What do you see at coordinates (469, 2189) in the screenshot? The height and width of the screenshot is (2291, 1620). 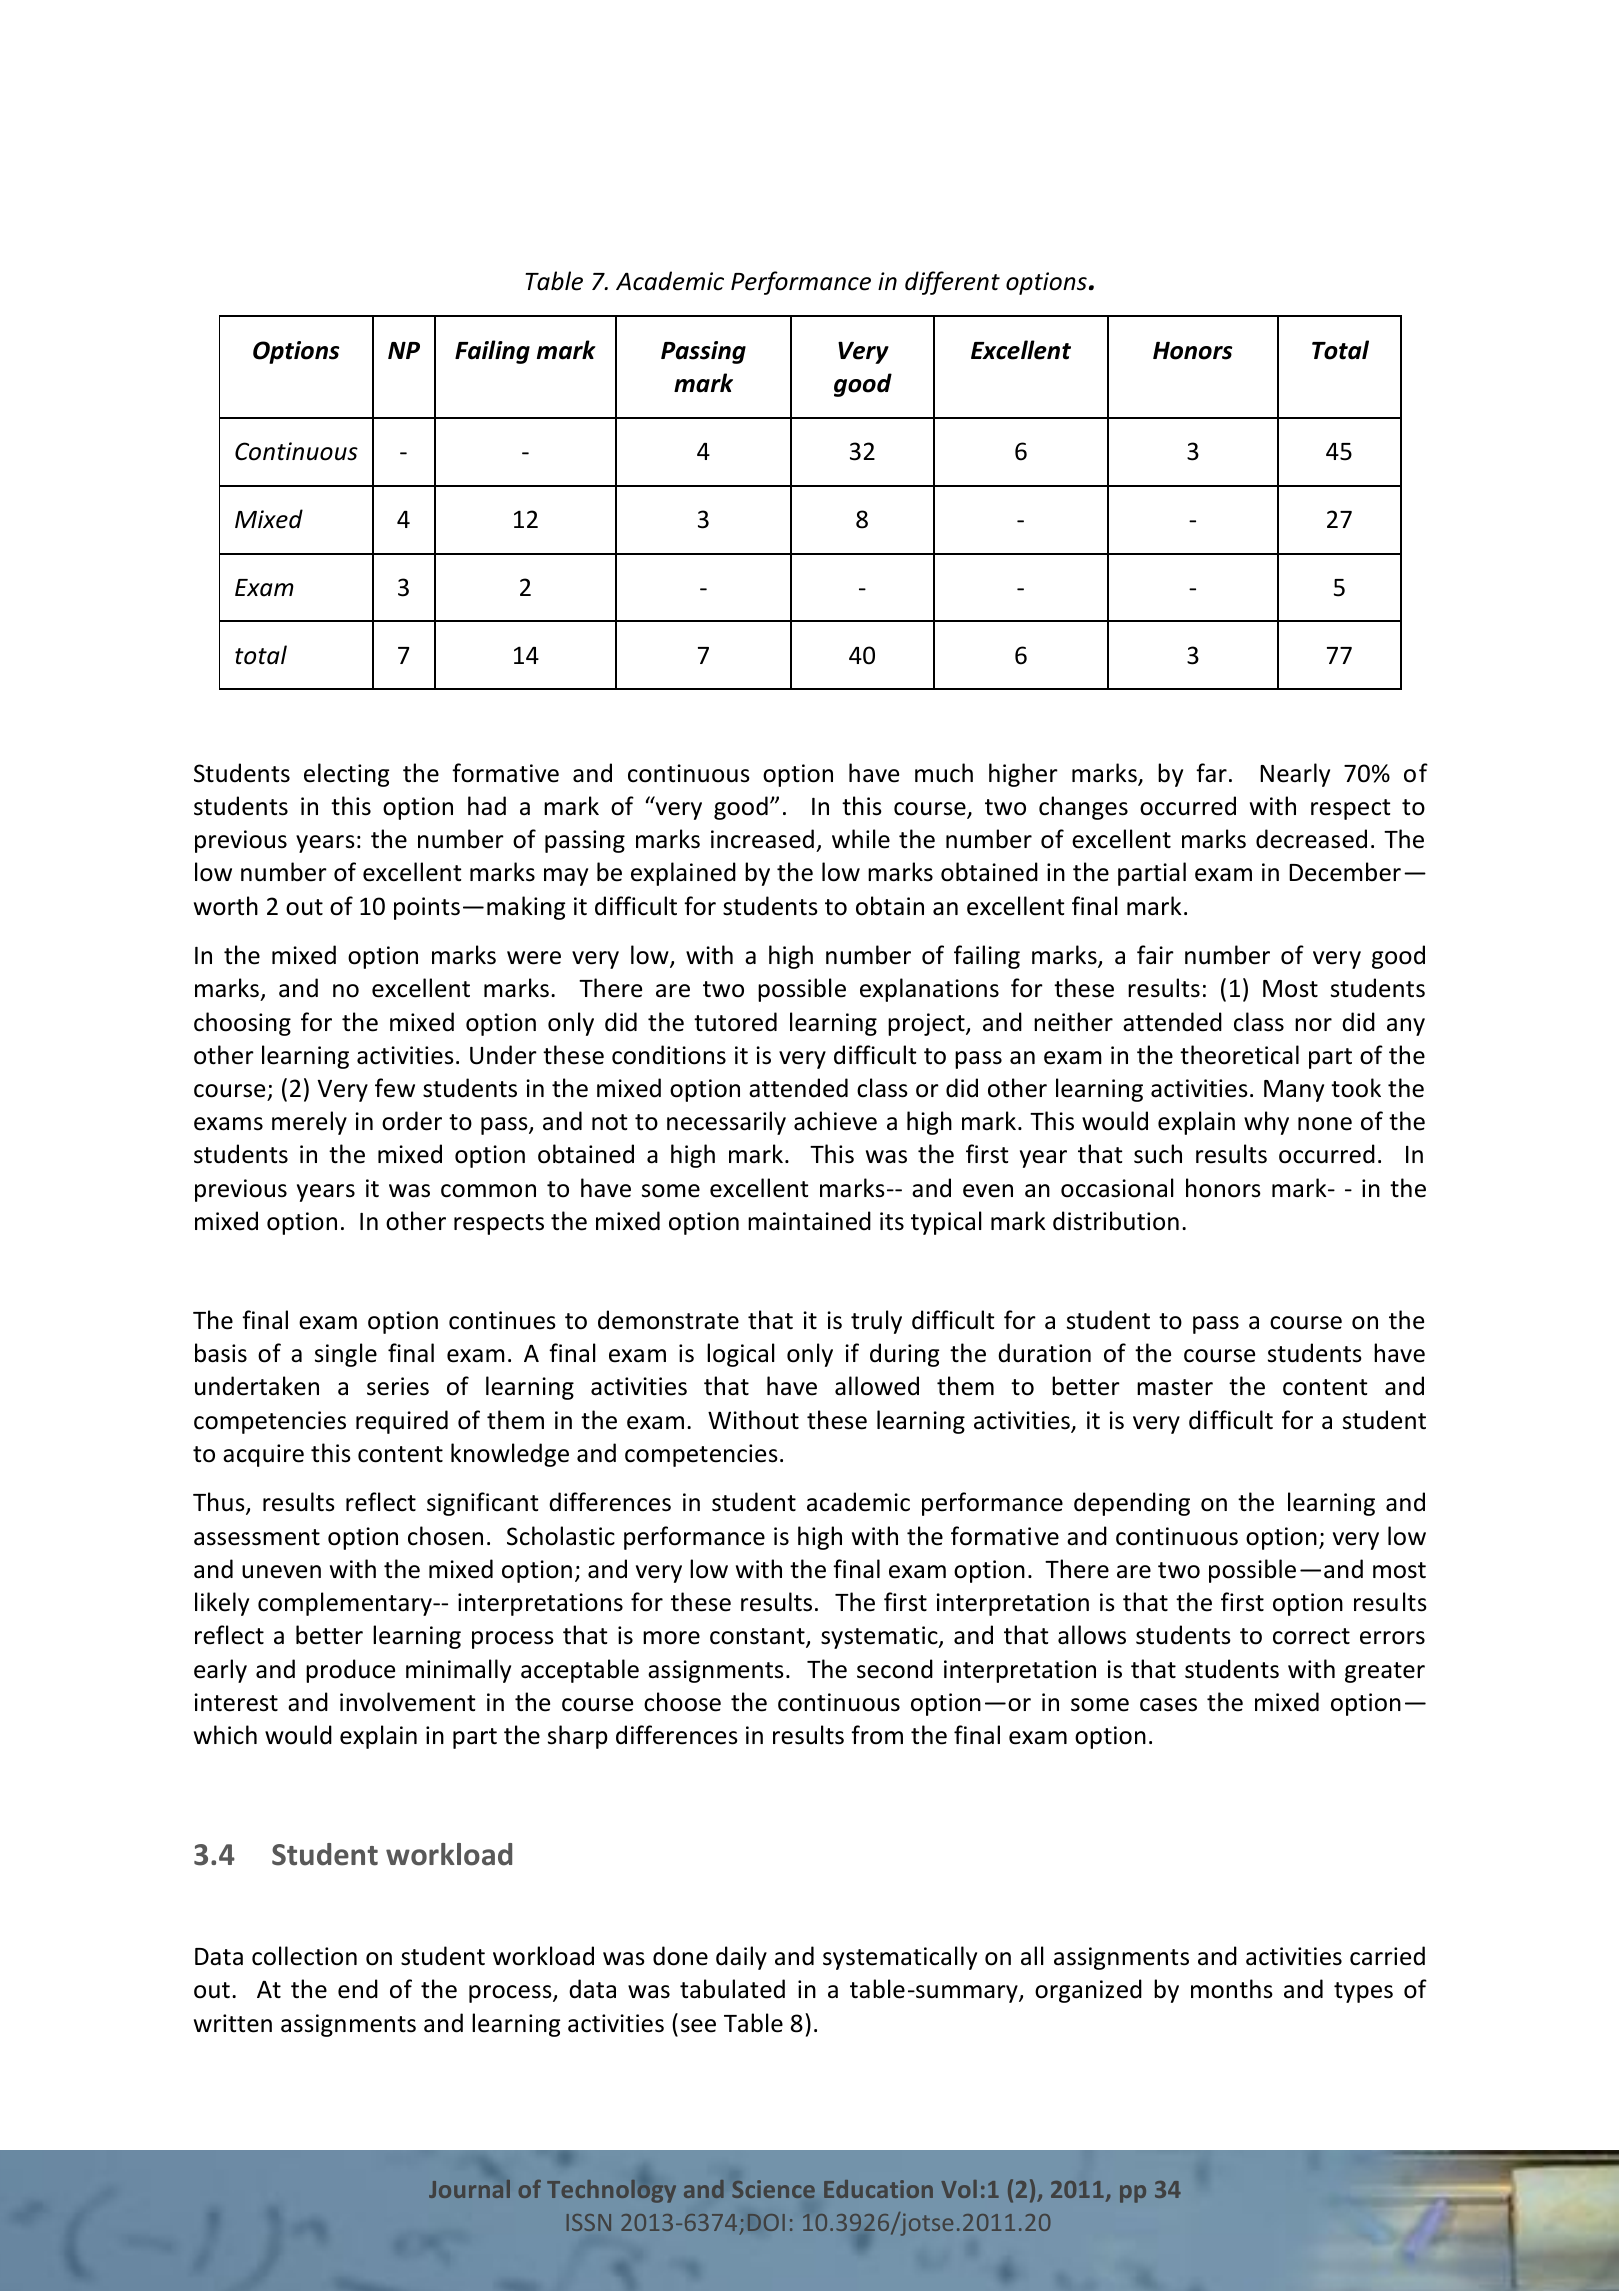 I see `Journal` at bounding box center [469, 2189].
